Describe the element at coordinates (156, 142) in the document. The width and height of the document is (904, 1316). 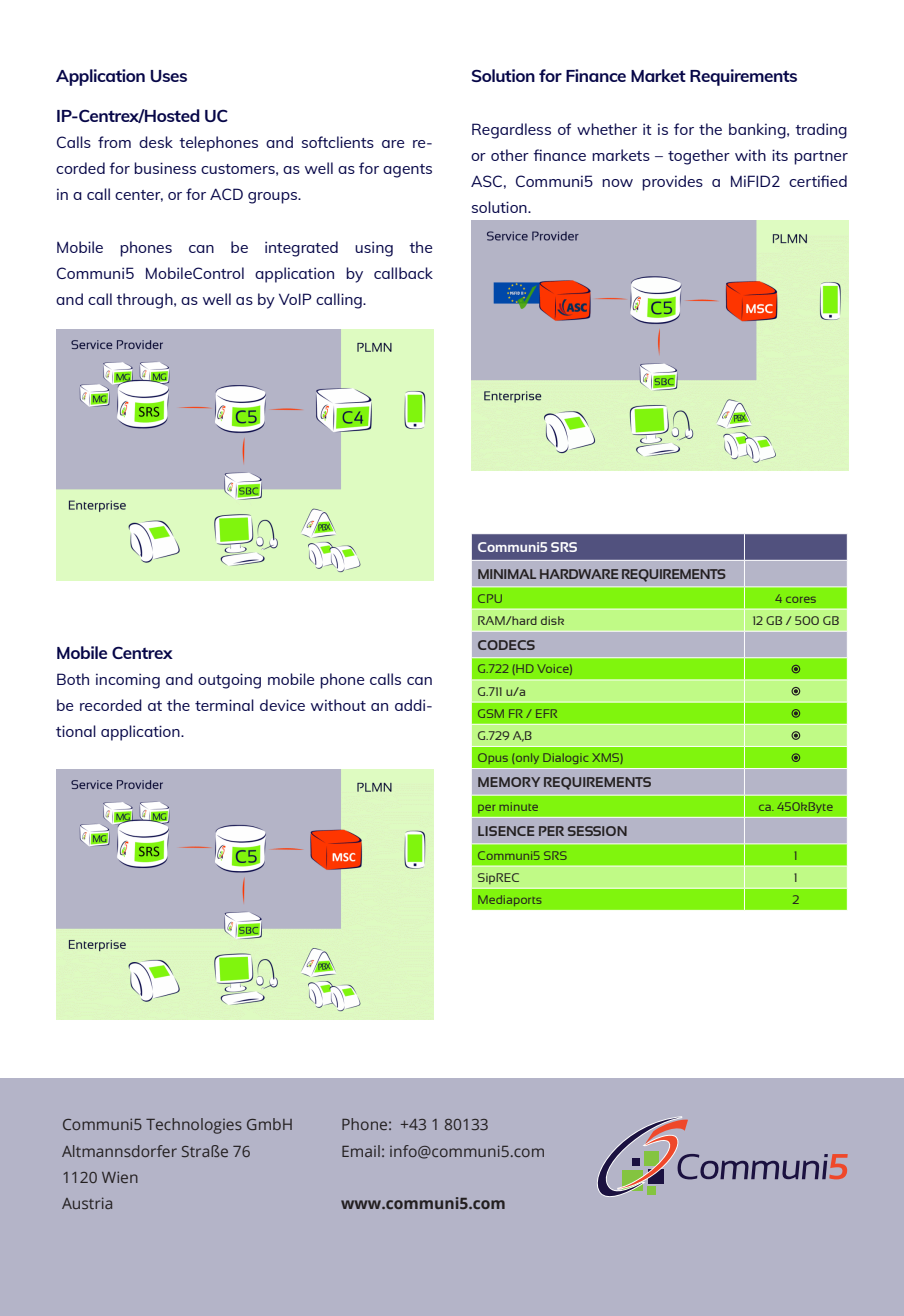
I see `desk` at that location.
